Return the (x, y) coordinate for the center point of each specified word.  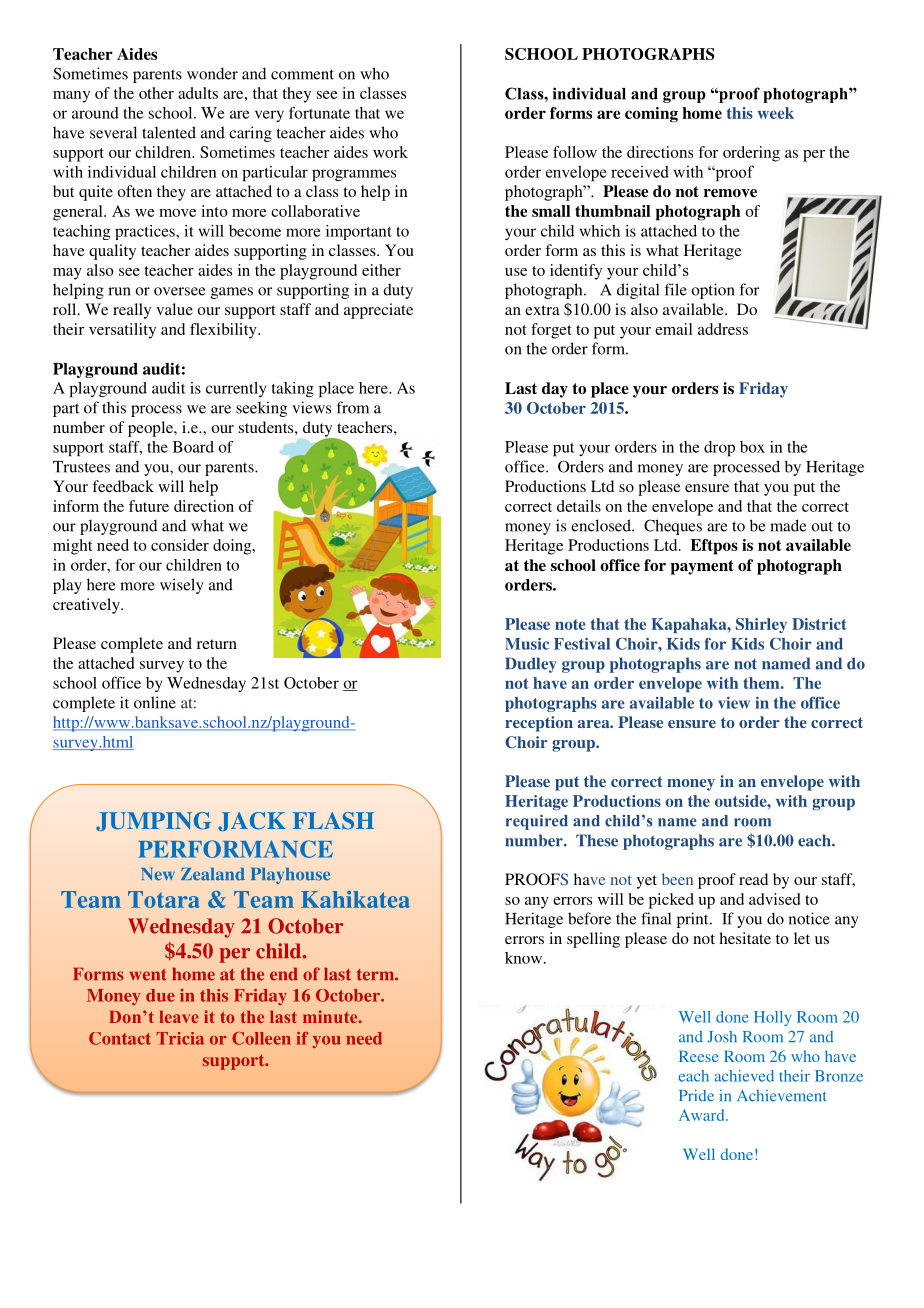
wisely (182, 586)
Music (527, 644)
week (776, 113)
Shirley (761, 625)
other (156, 93)
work (390, 152)
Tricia (180, 1038)
